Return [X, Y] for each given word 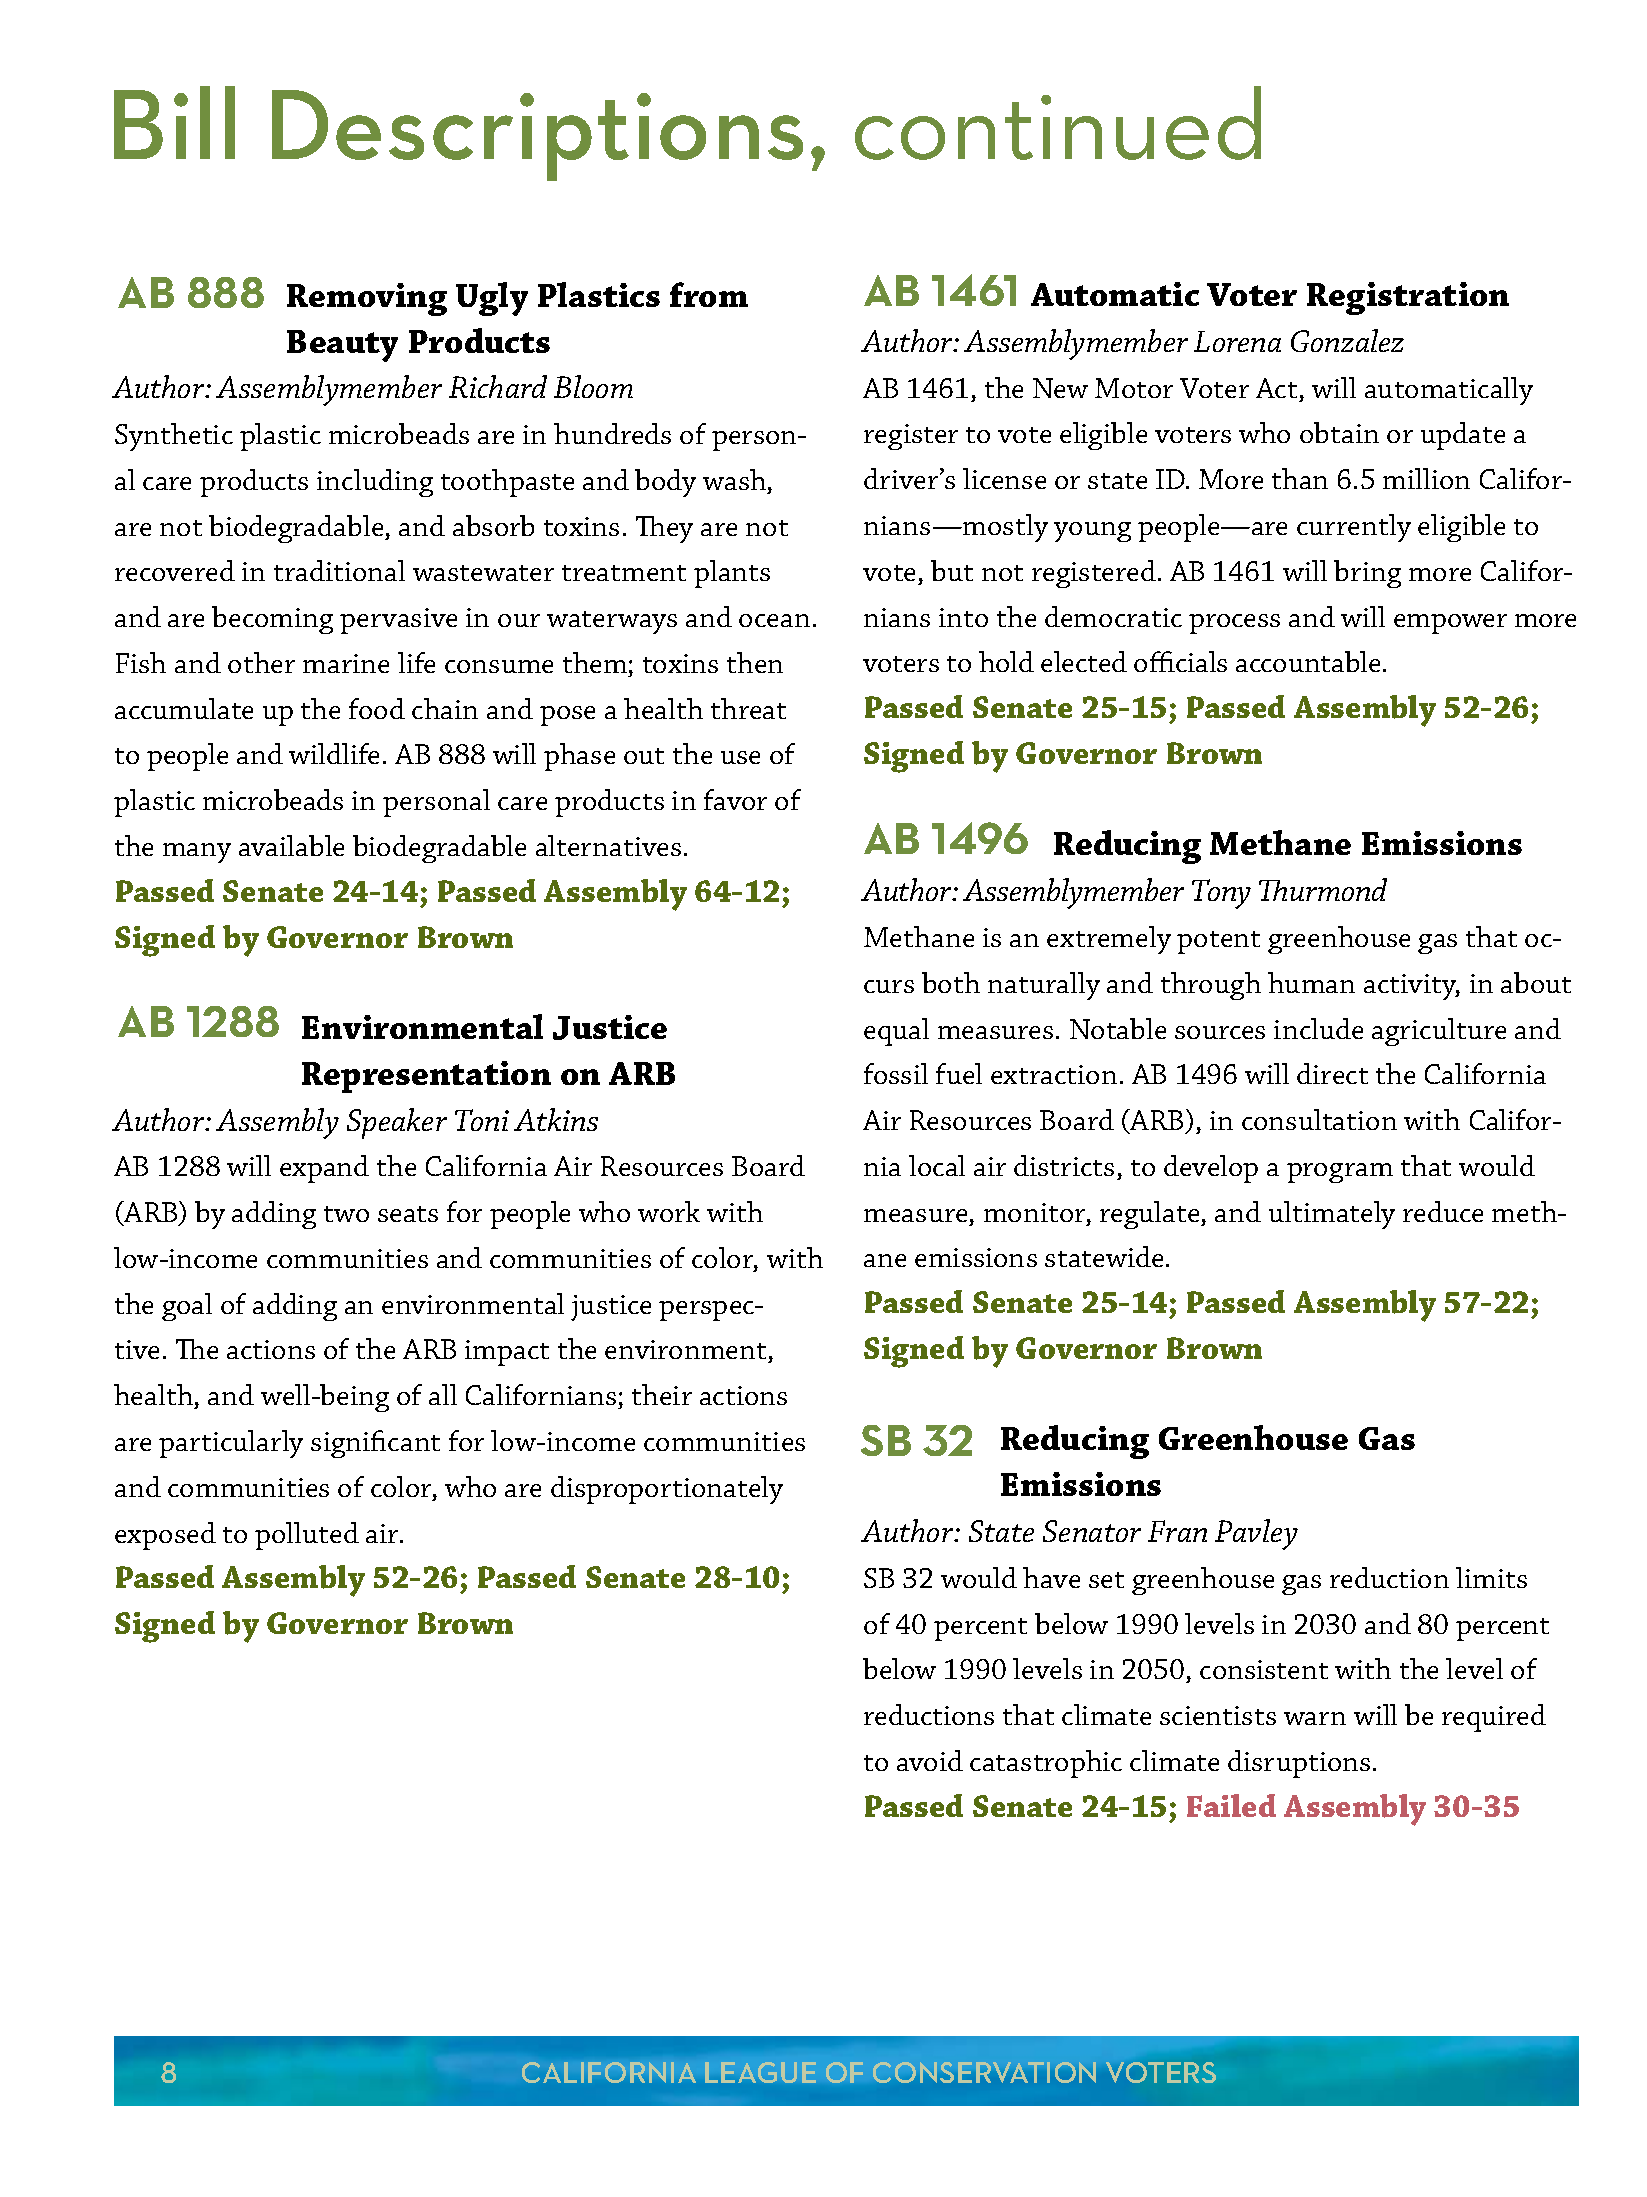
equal [896, 1032]
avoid [930, 1760]
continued [1058, 123]
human [1311, 982]
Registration [1408, 298]
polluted [307, 1536]
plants [732, 574]
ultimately [1332, 1215]
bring [1367, 574]
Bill [174, 122]
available [291, 845]
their [662, 1394]
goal [187, 1307]
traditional [339, 570]
